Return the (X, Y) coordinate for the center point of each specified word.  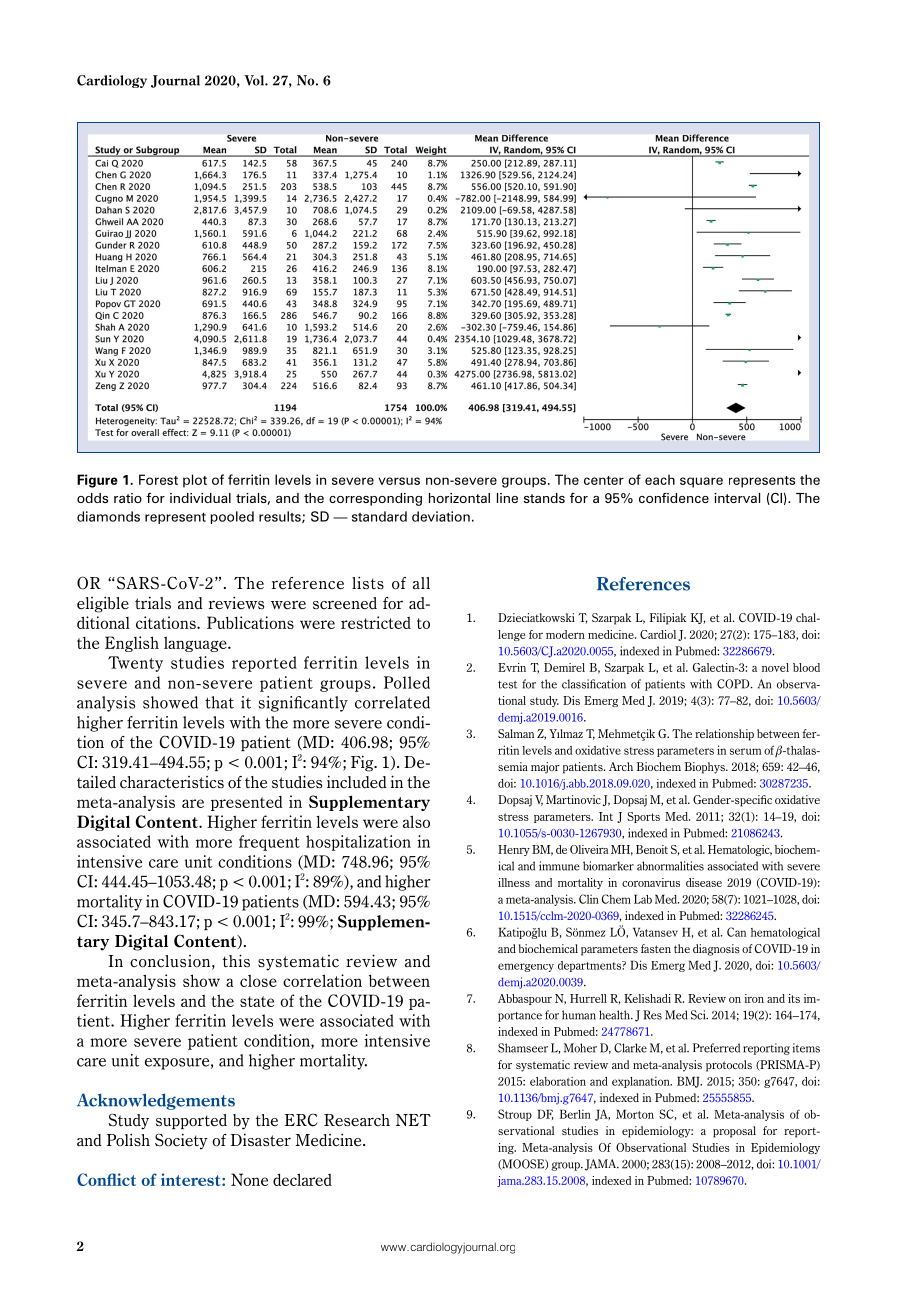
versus (399, 481)
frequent (269, 843)
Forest (158, 479)
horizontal (459, 498)
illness (514, 882)
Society (181, 1141)
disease (704, 882)
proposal (734, 1132)
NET (413, 1120)
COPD (734, 684)
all (421, 583)
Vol (255, 80)
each (660, 479)
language (196, 644)
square (701, 482)
